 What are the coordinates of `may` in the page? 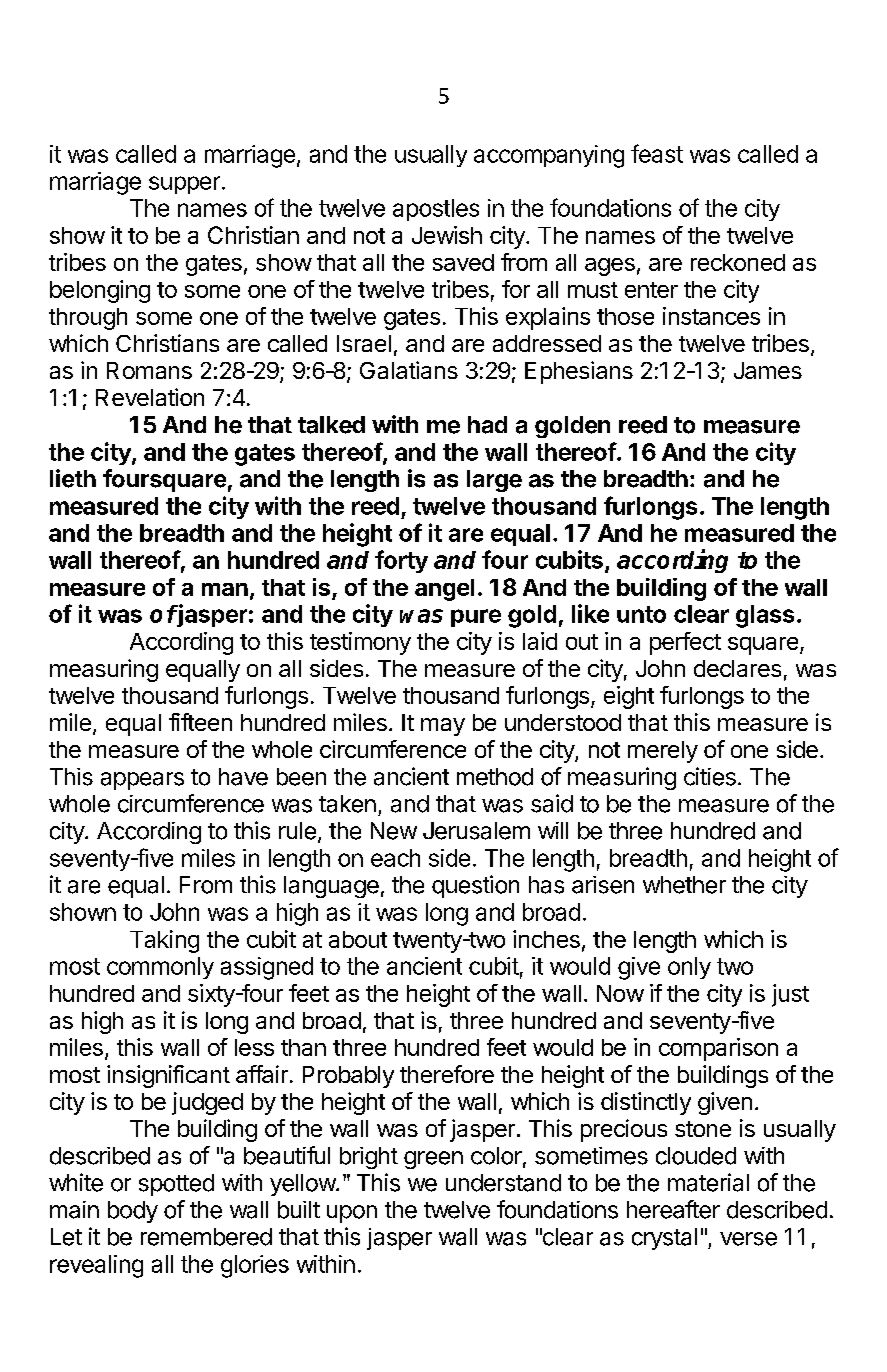 It's located at (443, 727).
